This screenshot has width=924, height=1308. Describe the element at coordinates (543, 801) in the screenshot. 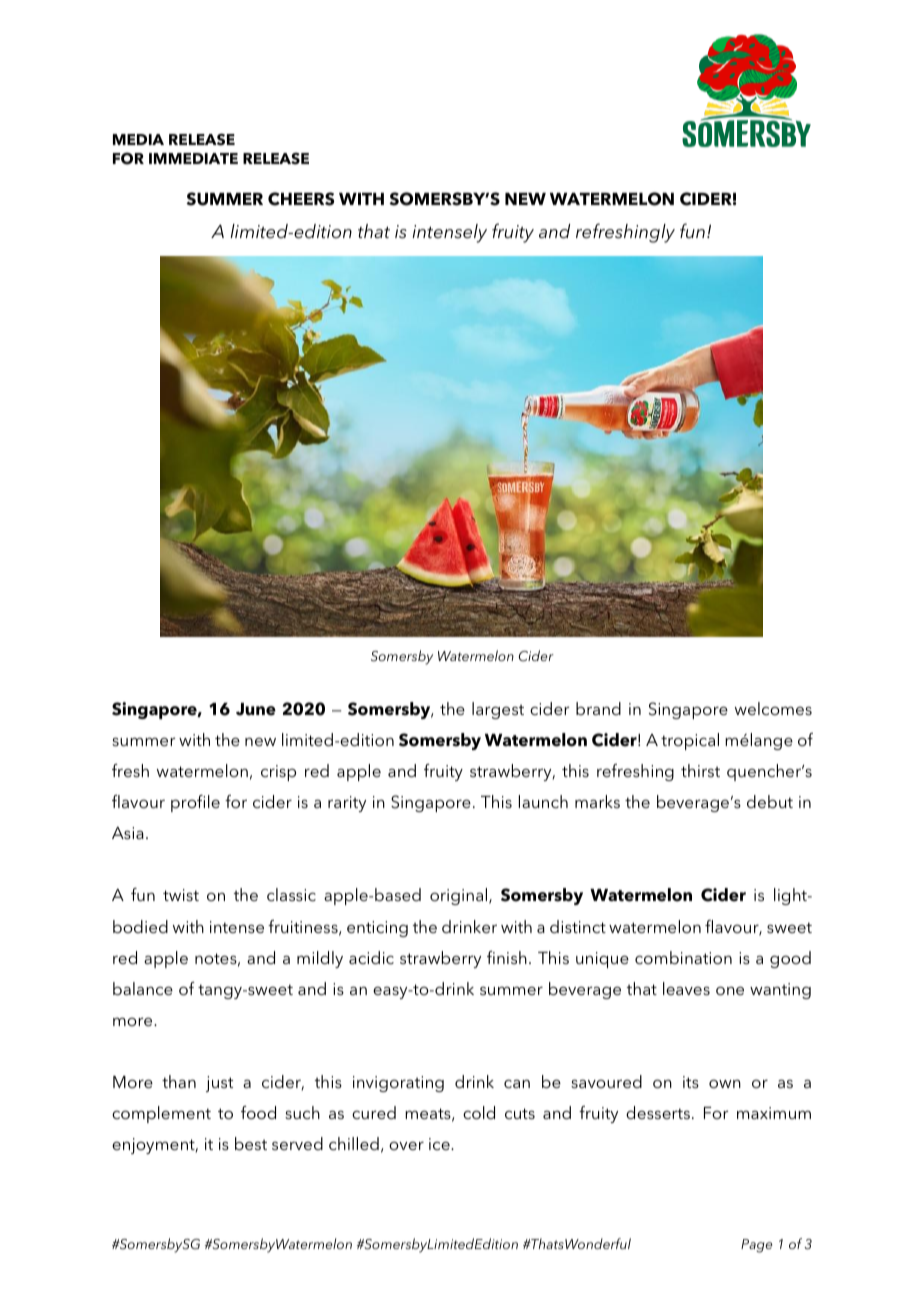

I see `launch` at that location.
